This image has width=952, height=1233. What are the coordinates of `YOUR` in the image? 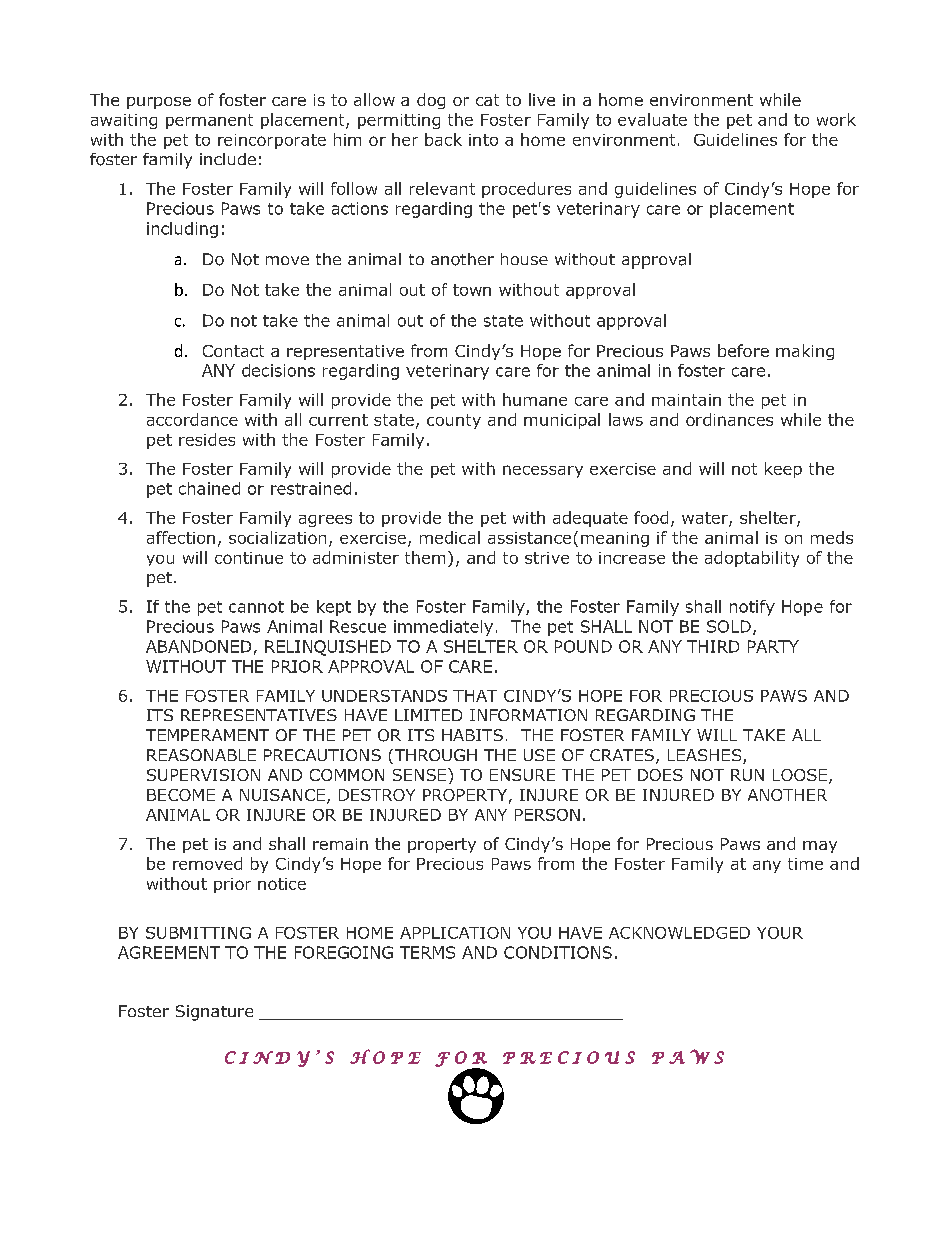 It's located at (780, 933).
